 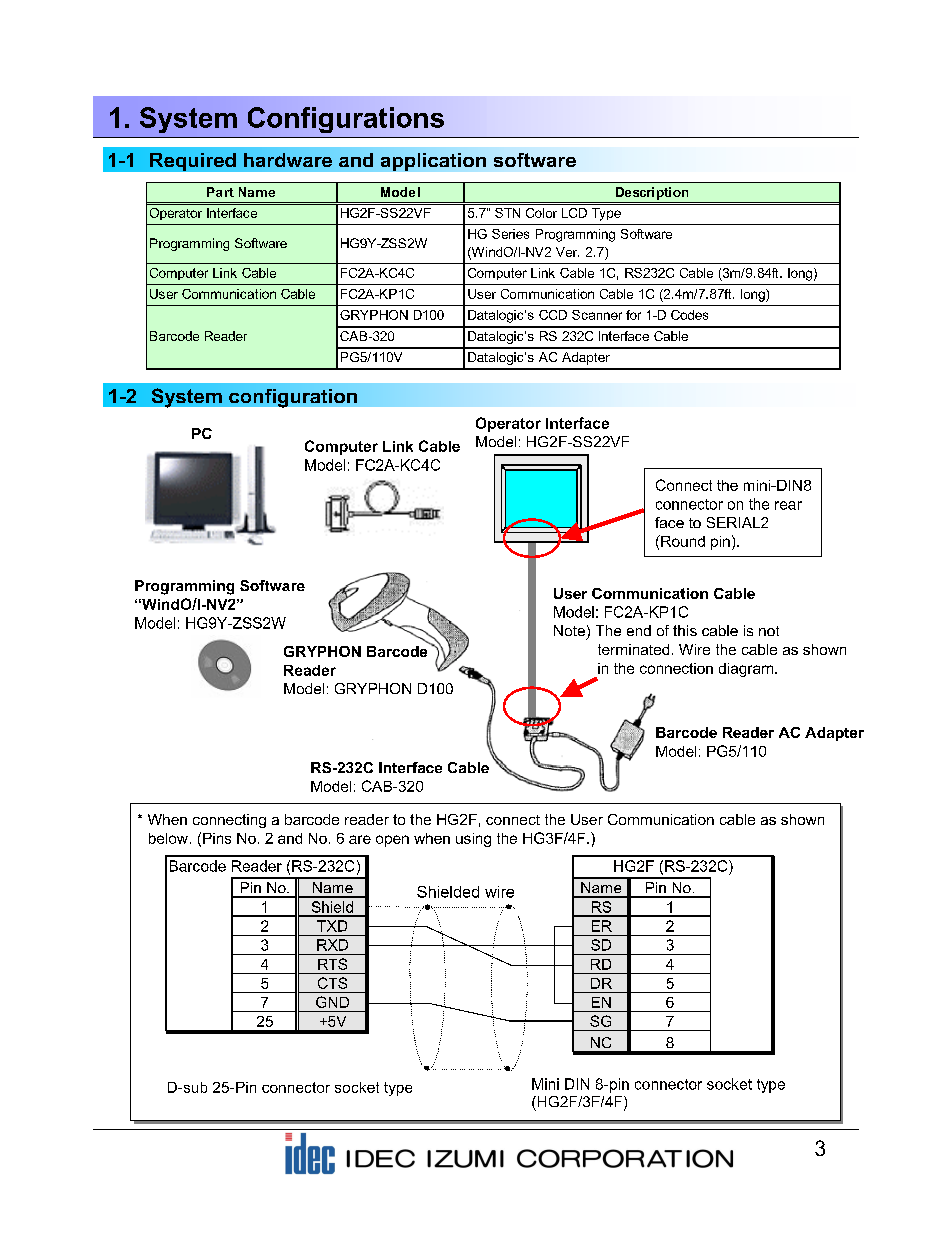 What do you see at coordinates (788, 505) in the screenshot?
I see `rear` at bounding box center [788, 505].
